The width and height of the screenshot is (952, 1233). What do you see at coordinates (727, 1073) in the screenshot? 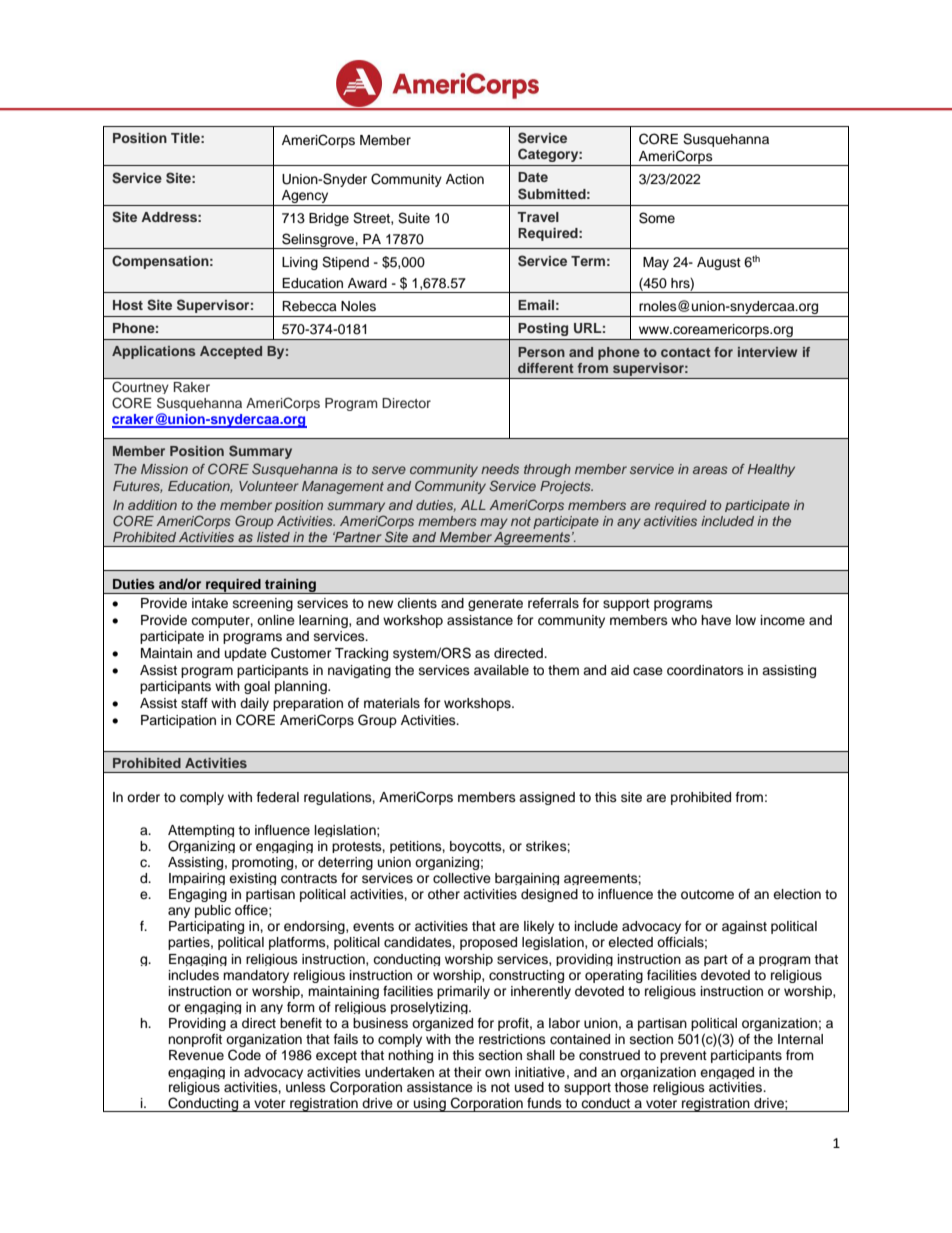
I see `engaged` at bounding box center [727, 1073].
